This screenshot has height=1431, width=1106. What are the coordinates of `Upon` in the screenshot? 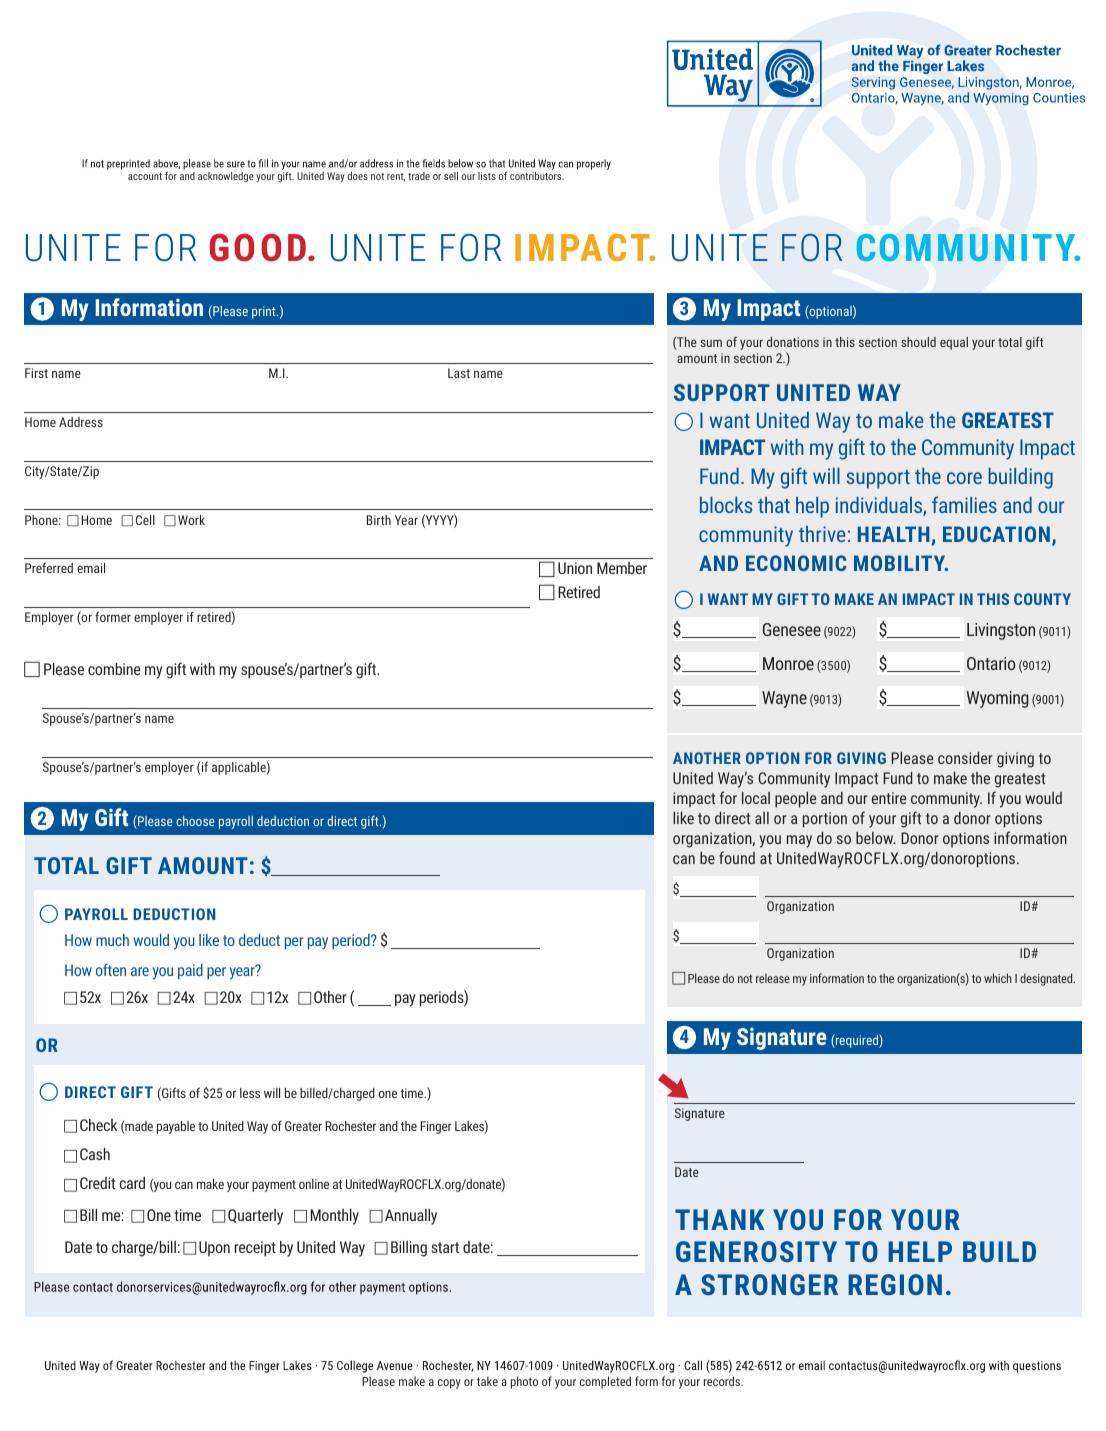 It's located at (214, 1248).
